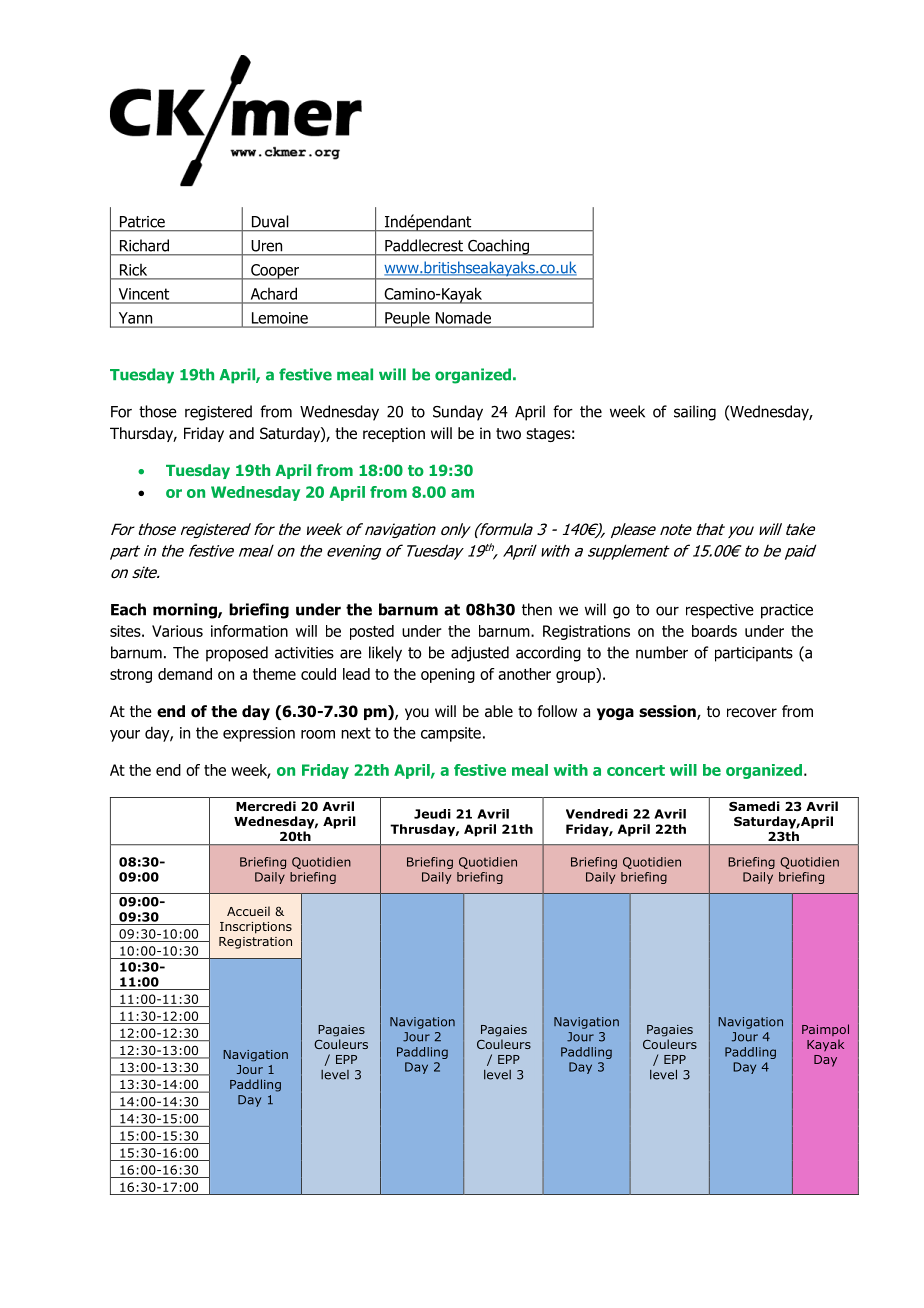  Describe the element at coordinates (668, 712) in the screenshot. I see `session` at that location.
